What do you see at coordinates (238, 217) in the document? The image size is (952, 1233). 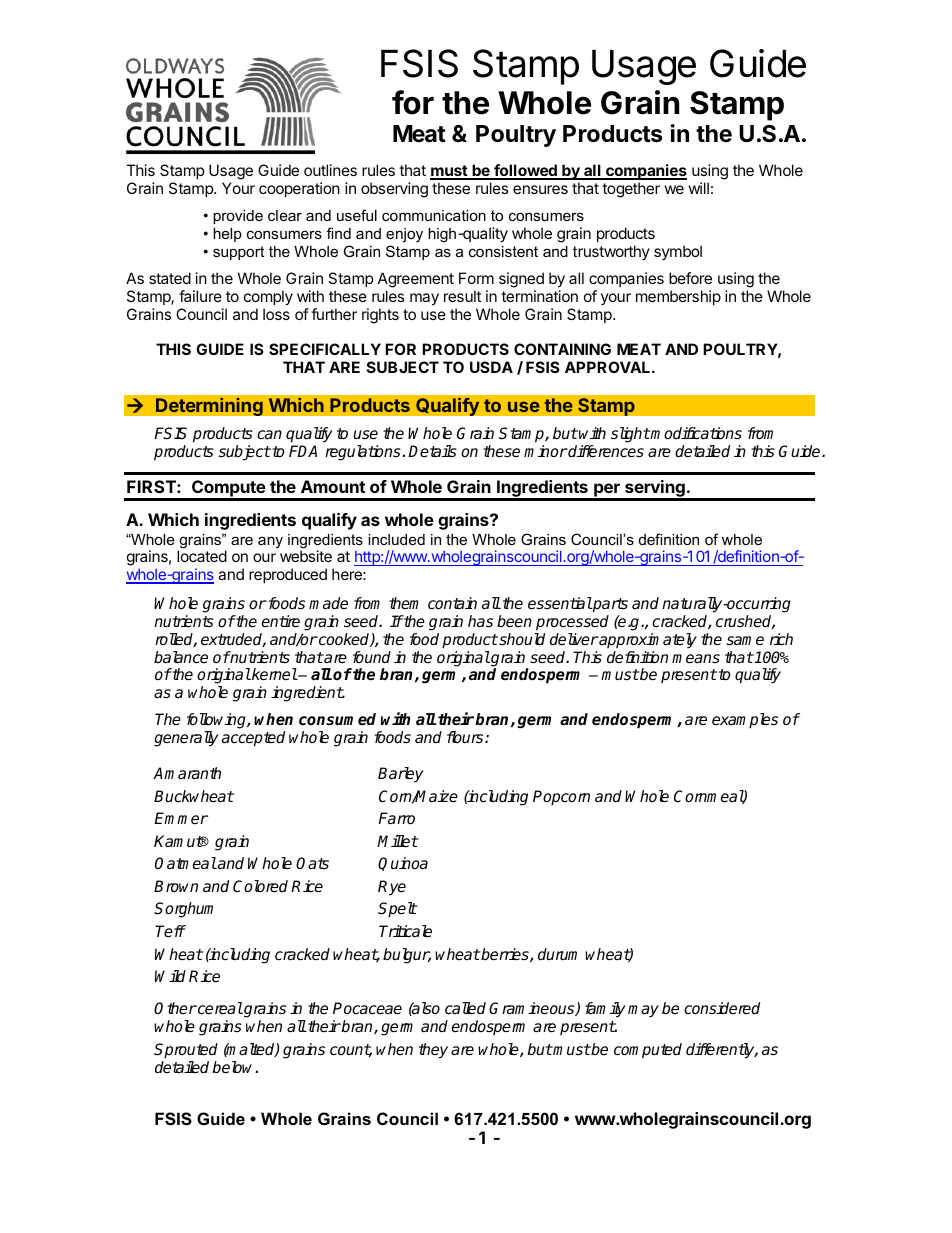 I see `provide` at bounding box center [238, 217].
